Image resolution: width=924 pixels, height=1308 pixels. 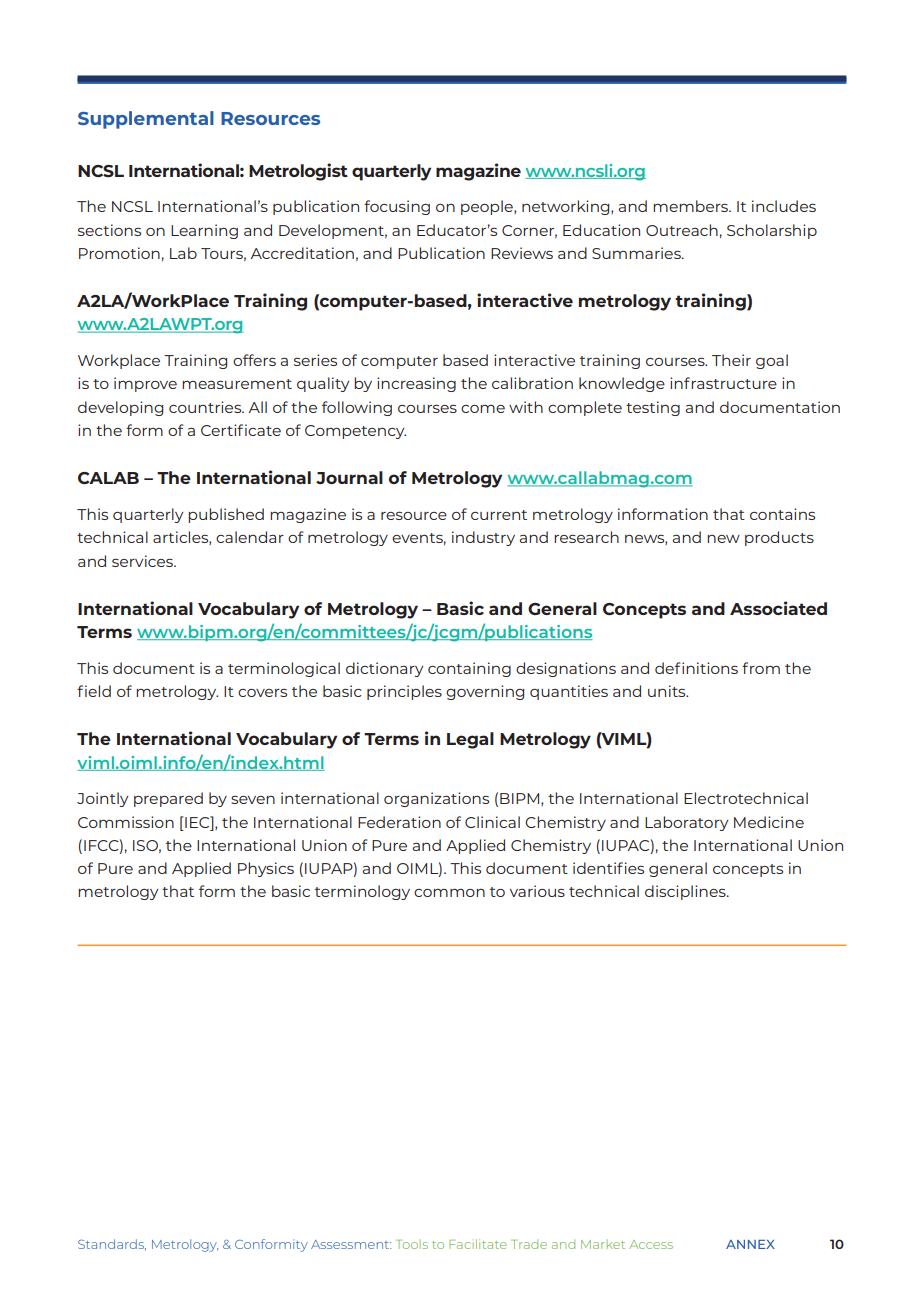 What do you see at coordinates (449, 892) in the page?
I see `common` at bounding box center [449, 892].
